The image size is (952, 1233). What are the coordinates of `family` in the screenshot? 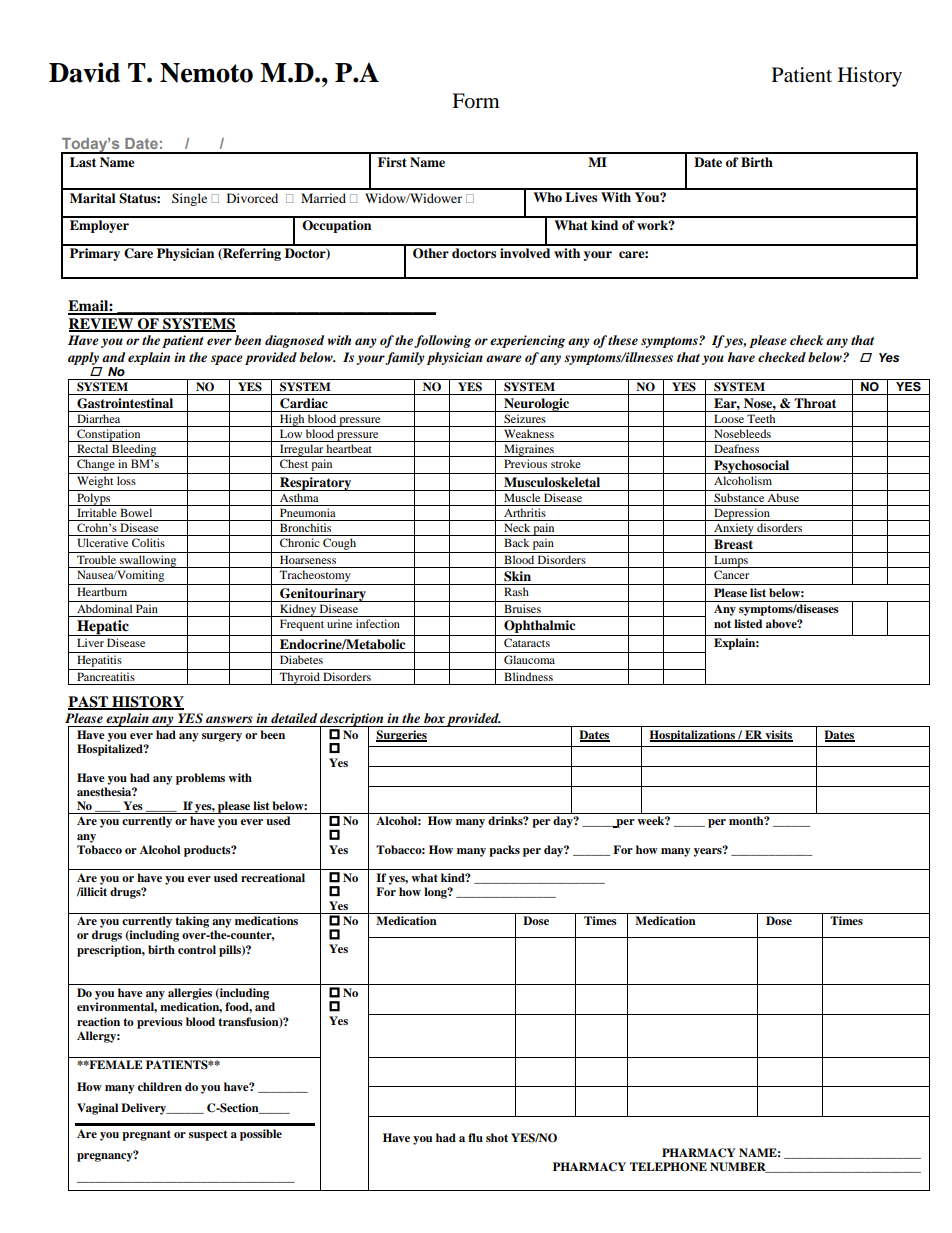 It's located at (405, 358).
